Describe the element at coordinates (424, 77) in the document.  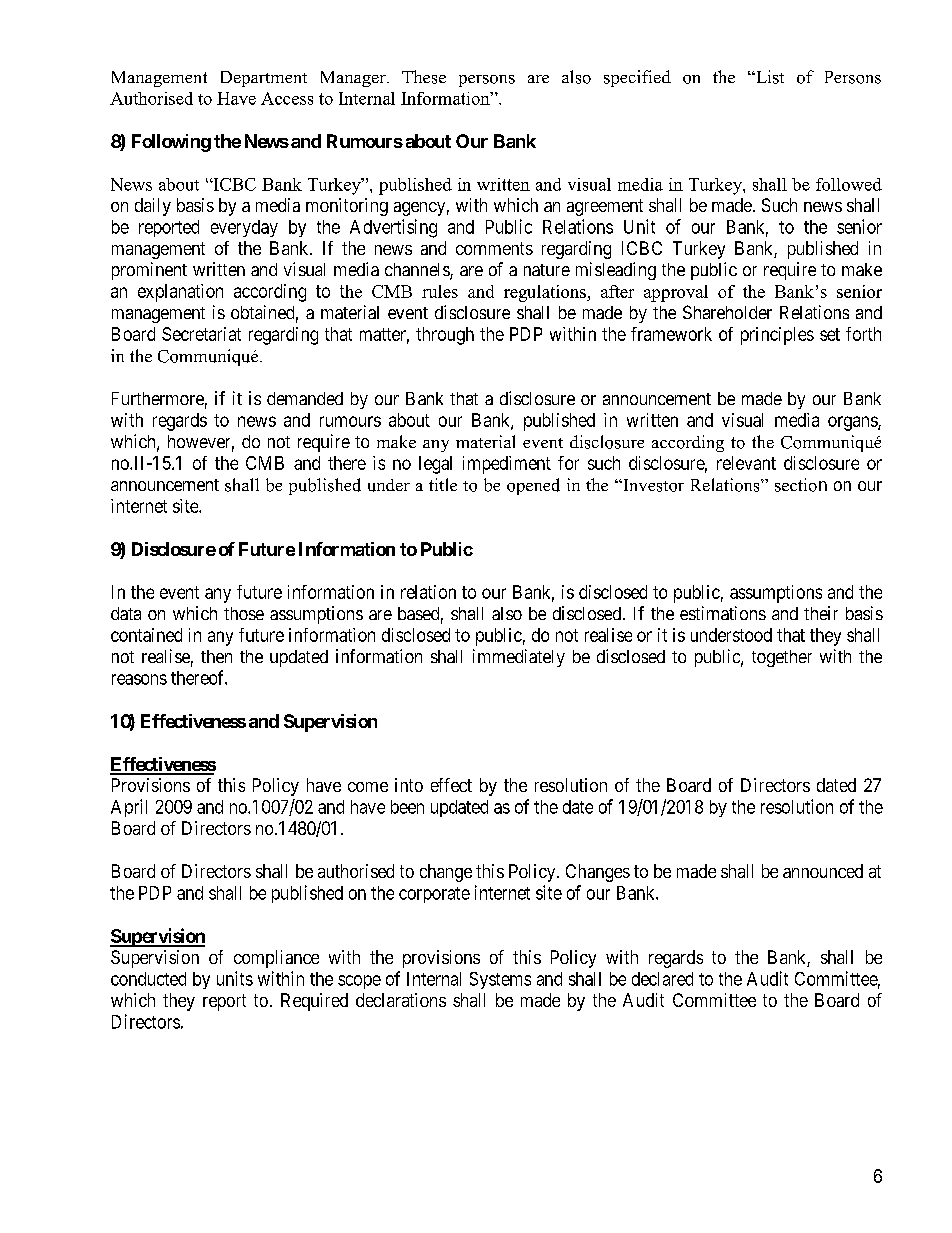
I see `These` at that location.
